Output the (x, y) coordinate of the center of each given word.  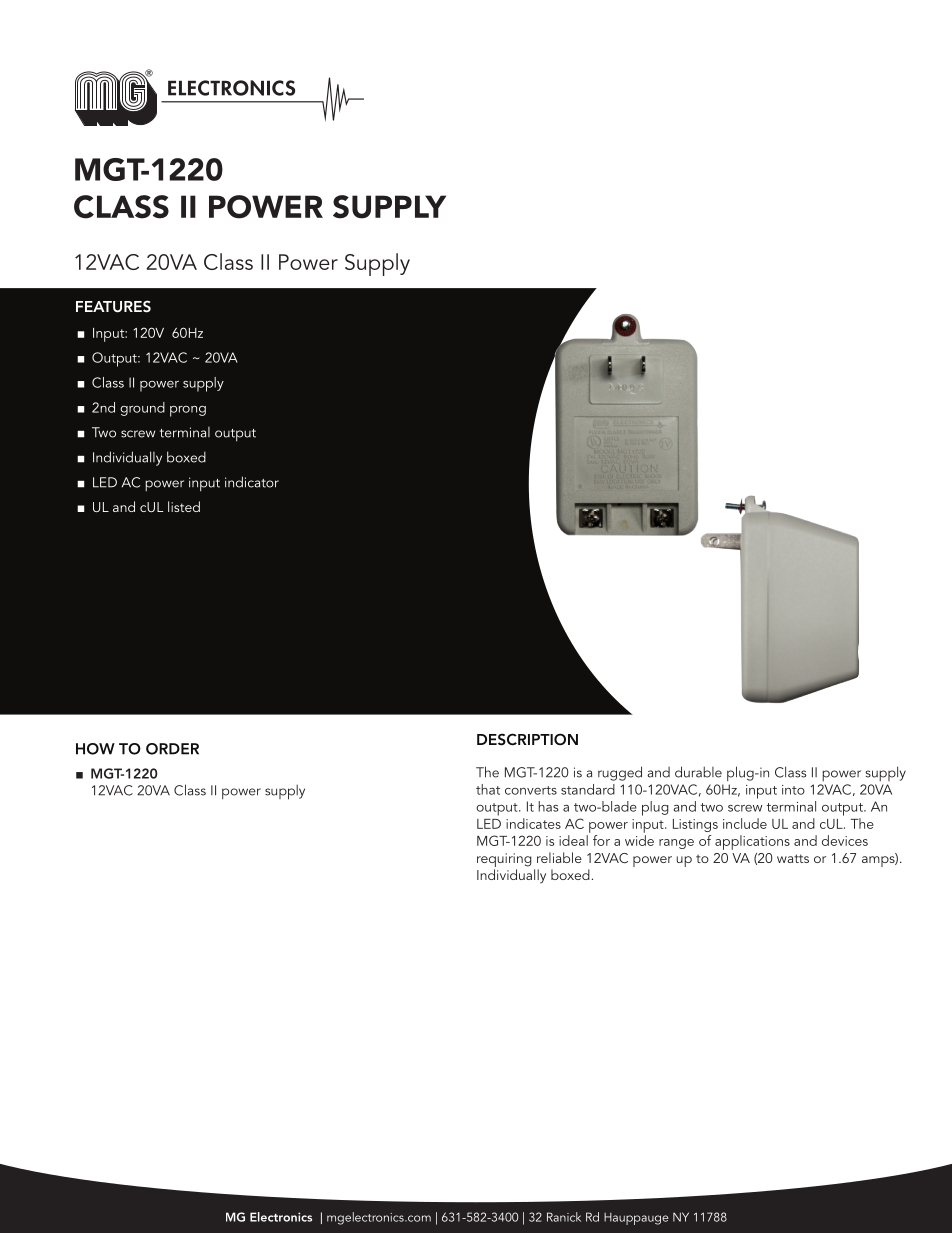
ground (142, 409)
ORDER (172, 749)
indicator (252, 482)
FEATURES (113, 306)
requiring (504, 860)
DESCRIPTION (527, 739)
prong (188, 411)
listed (184, 506)
